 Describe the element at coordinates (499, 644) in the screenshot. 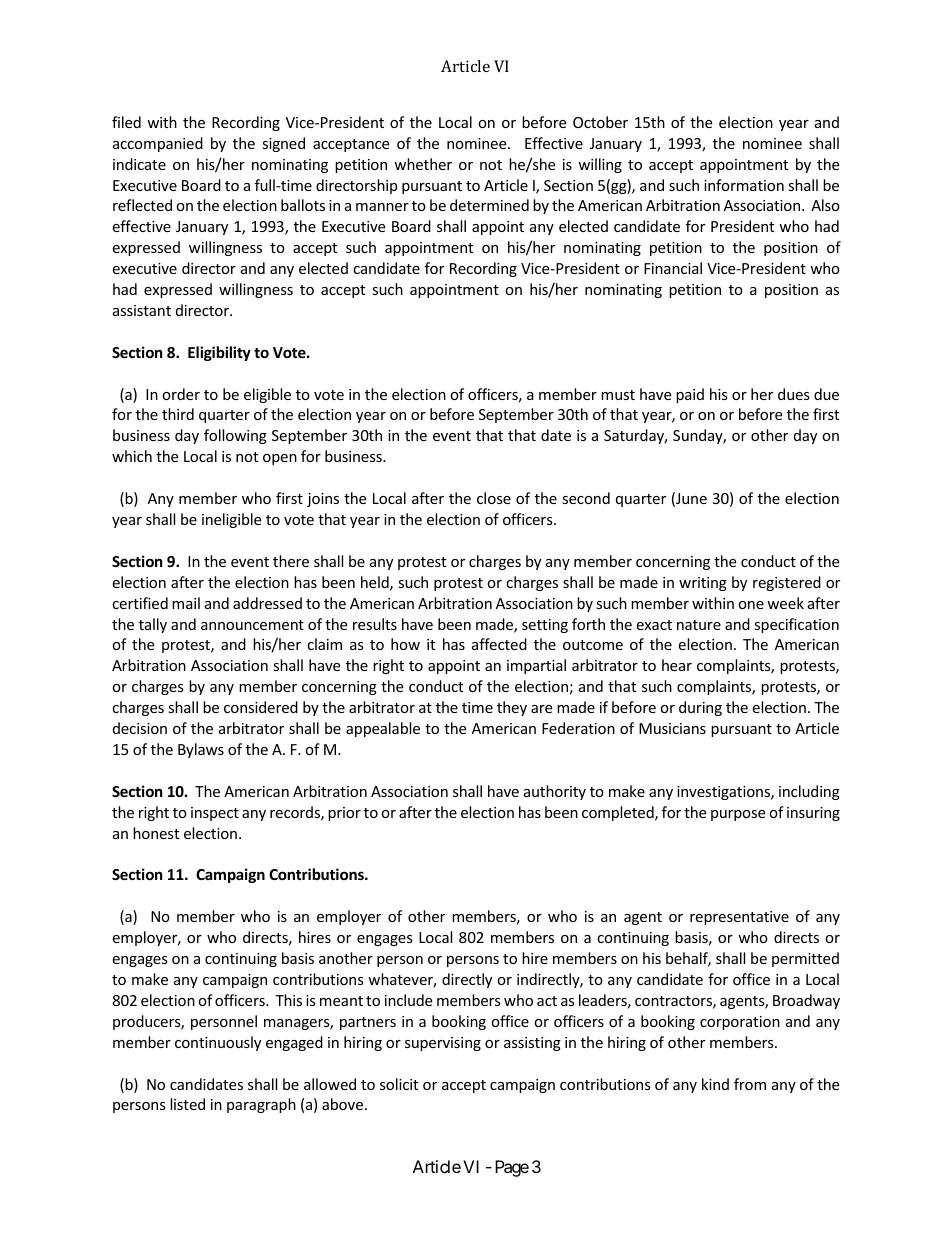

I see `affected` at that location.
